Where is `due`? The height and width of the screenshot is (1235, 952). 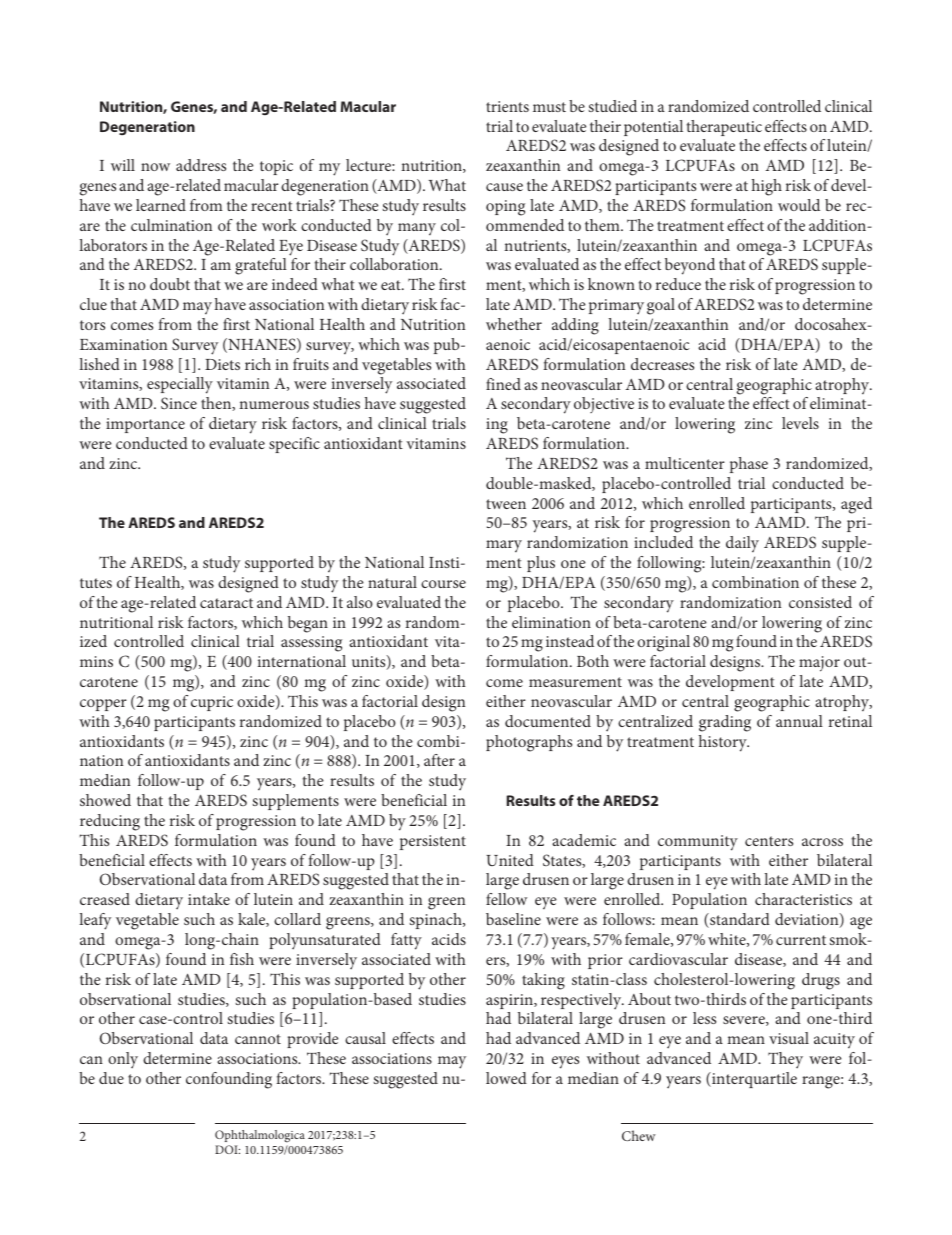 due is located at coordinates (111, 1078).
